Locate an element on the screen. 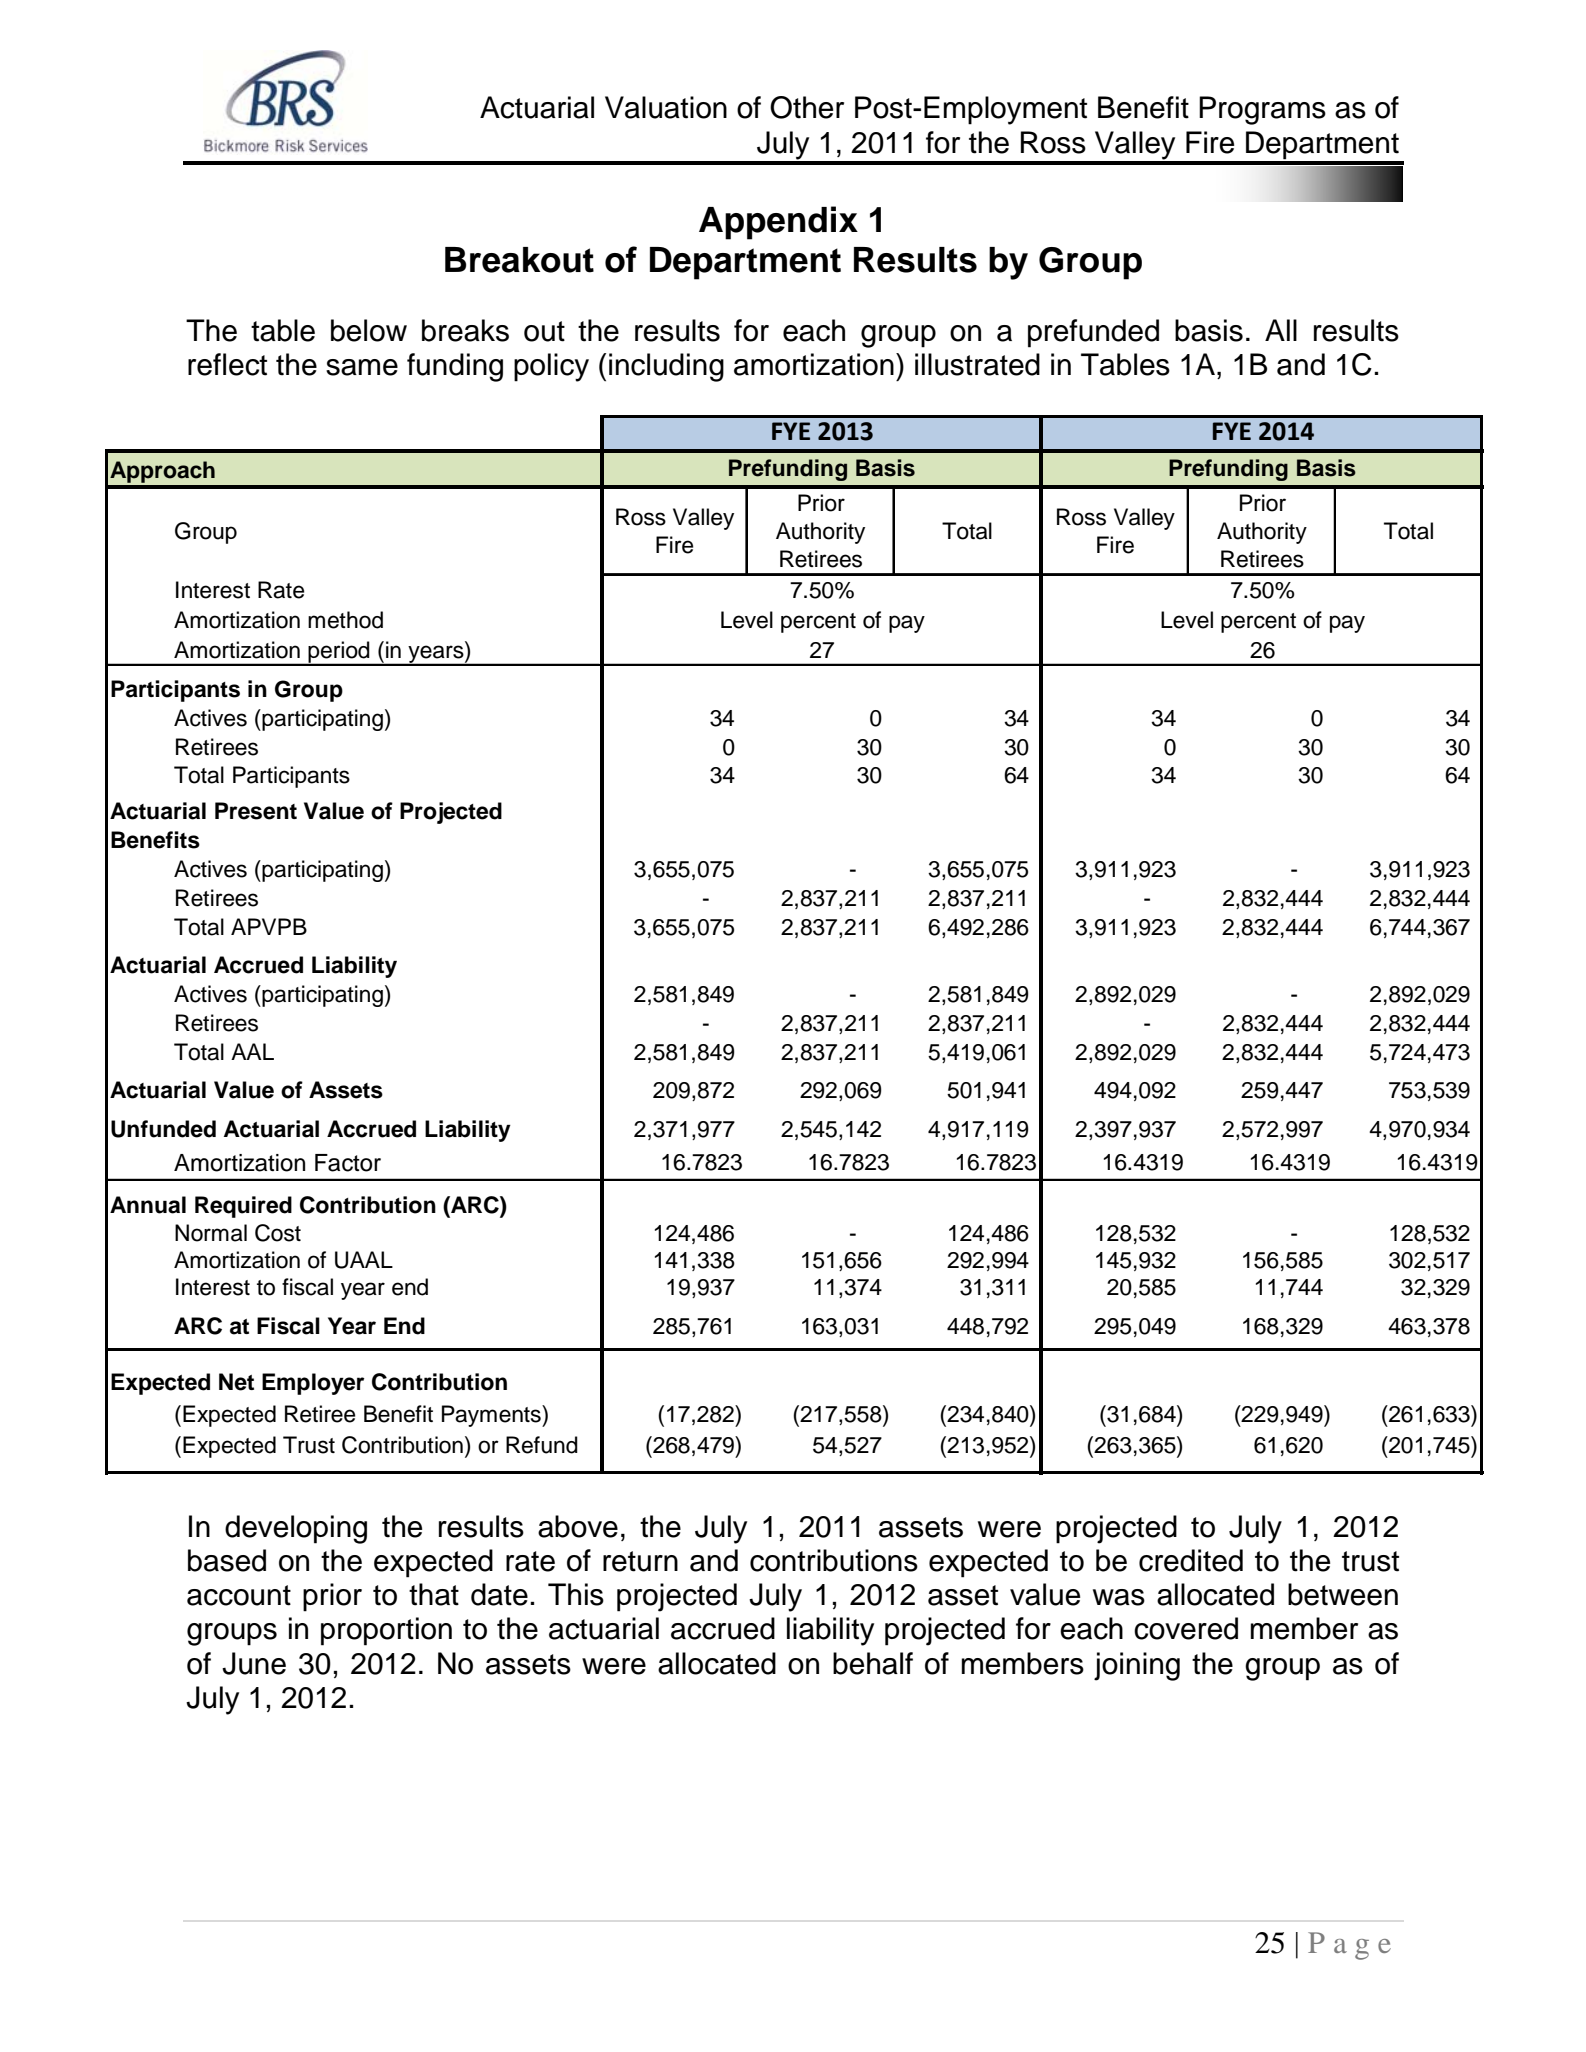  method is located at coordinates (345, 620).
